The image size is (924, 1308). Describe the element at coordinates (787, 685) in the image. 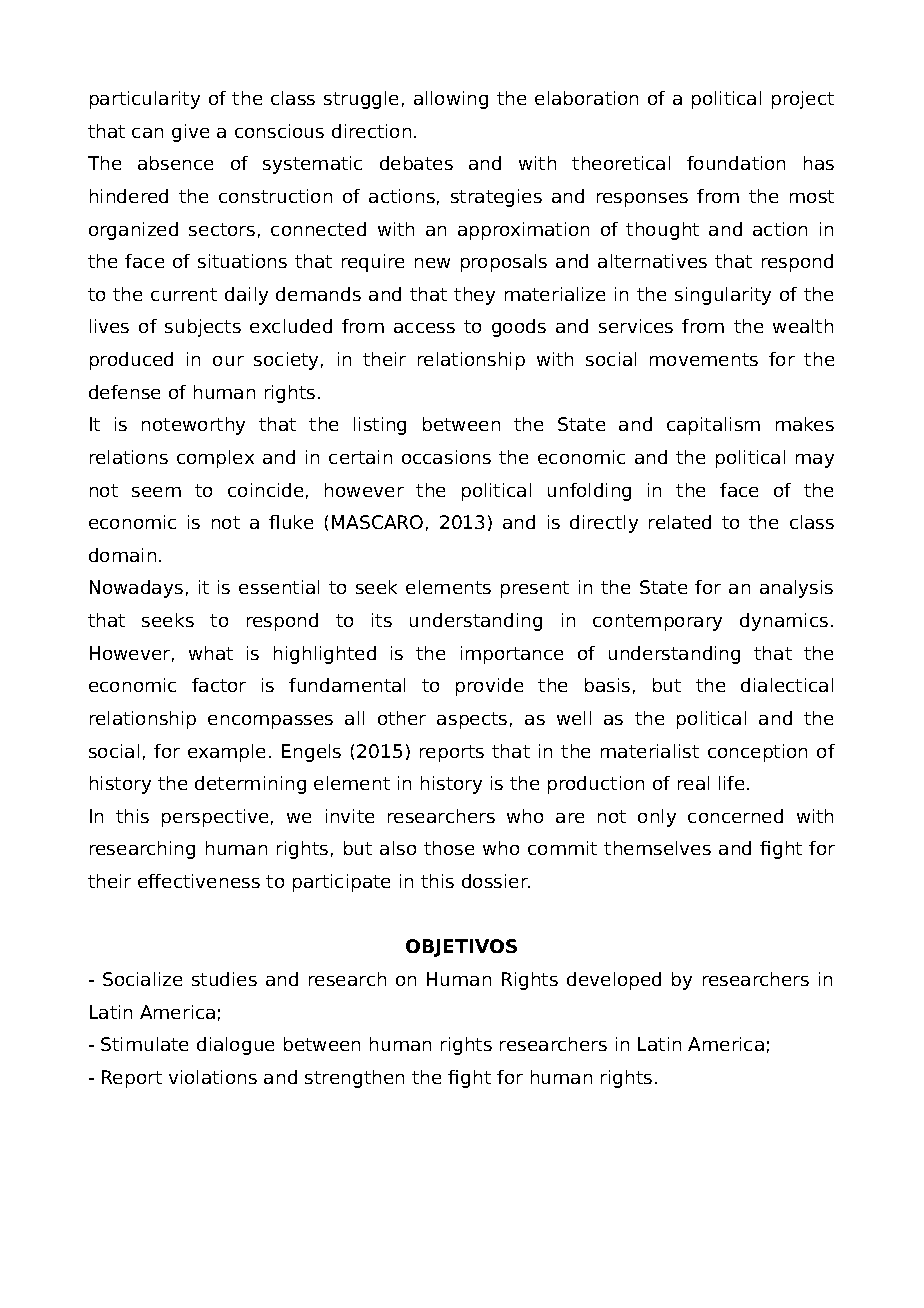

I see `dialectical` at that location.
